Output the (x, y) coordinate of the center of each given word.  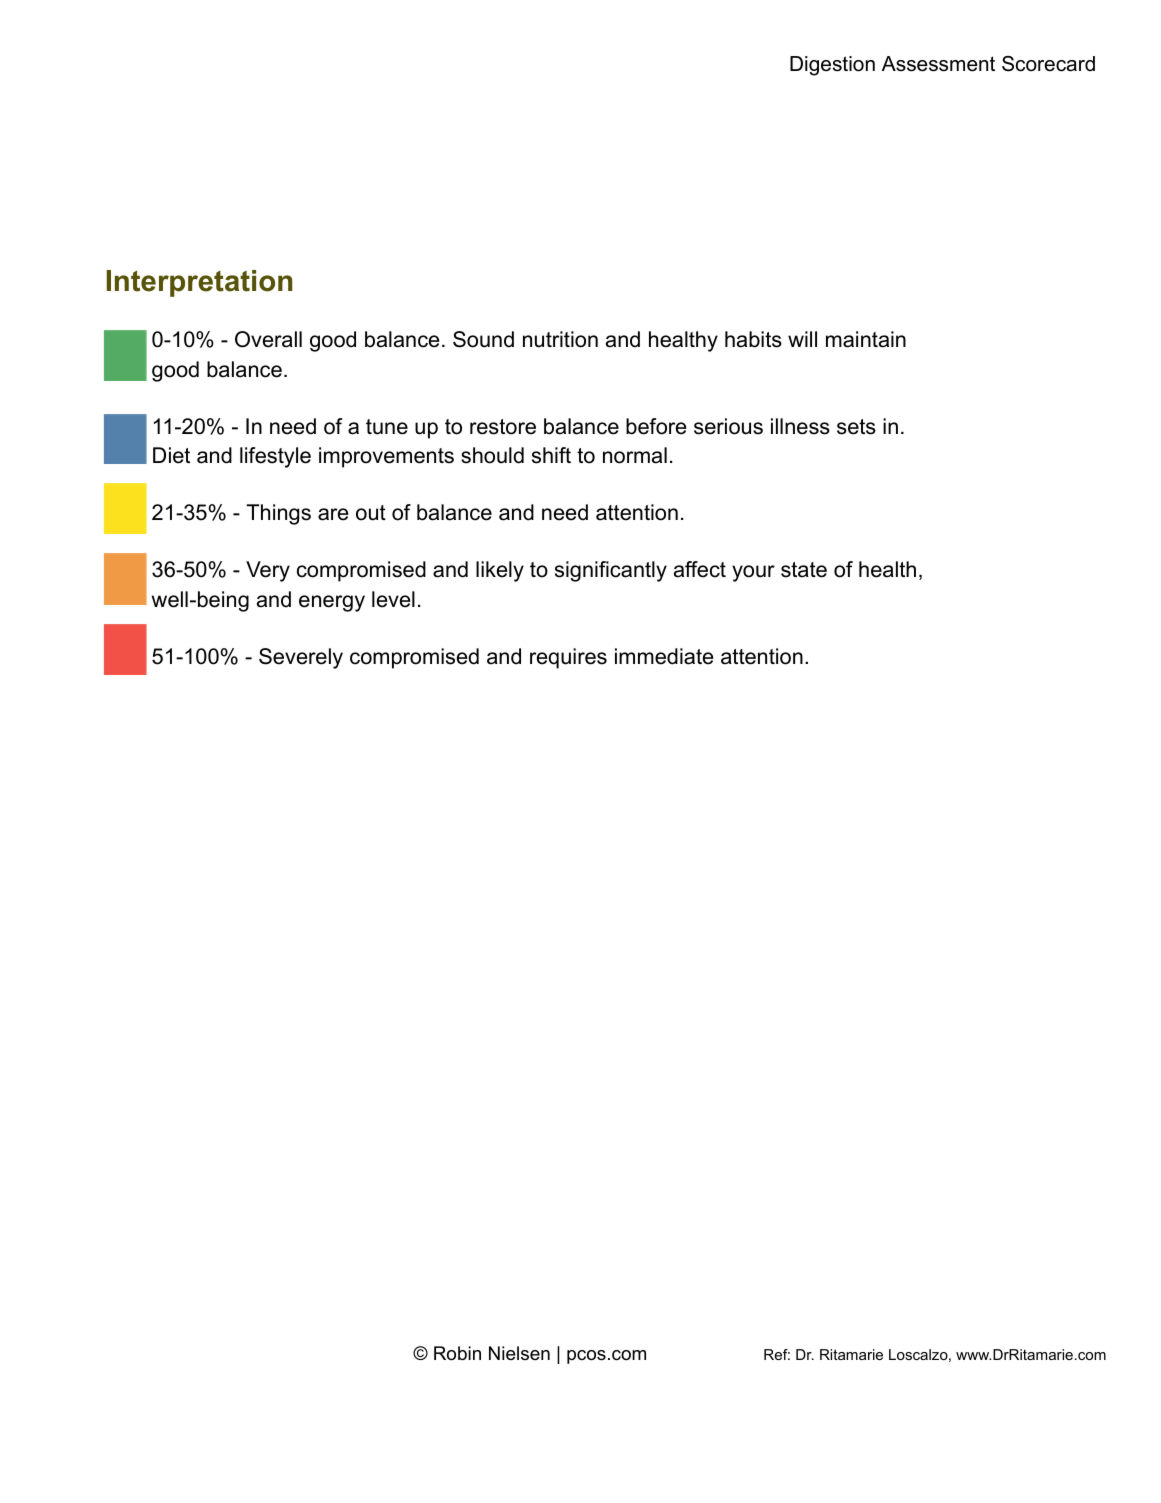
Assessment (938, 64)
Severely (301, 658)
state (804, 570)
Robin (457, 1353)
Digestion (832, 66)
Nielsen (519, 1353)
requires (568, 658)
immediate (664, 656)
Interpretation (199, 283)
